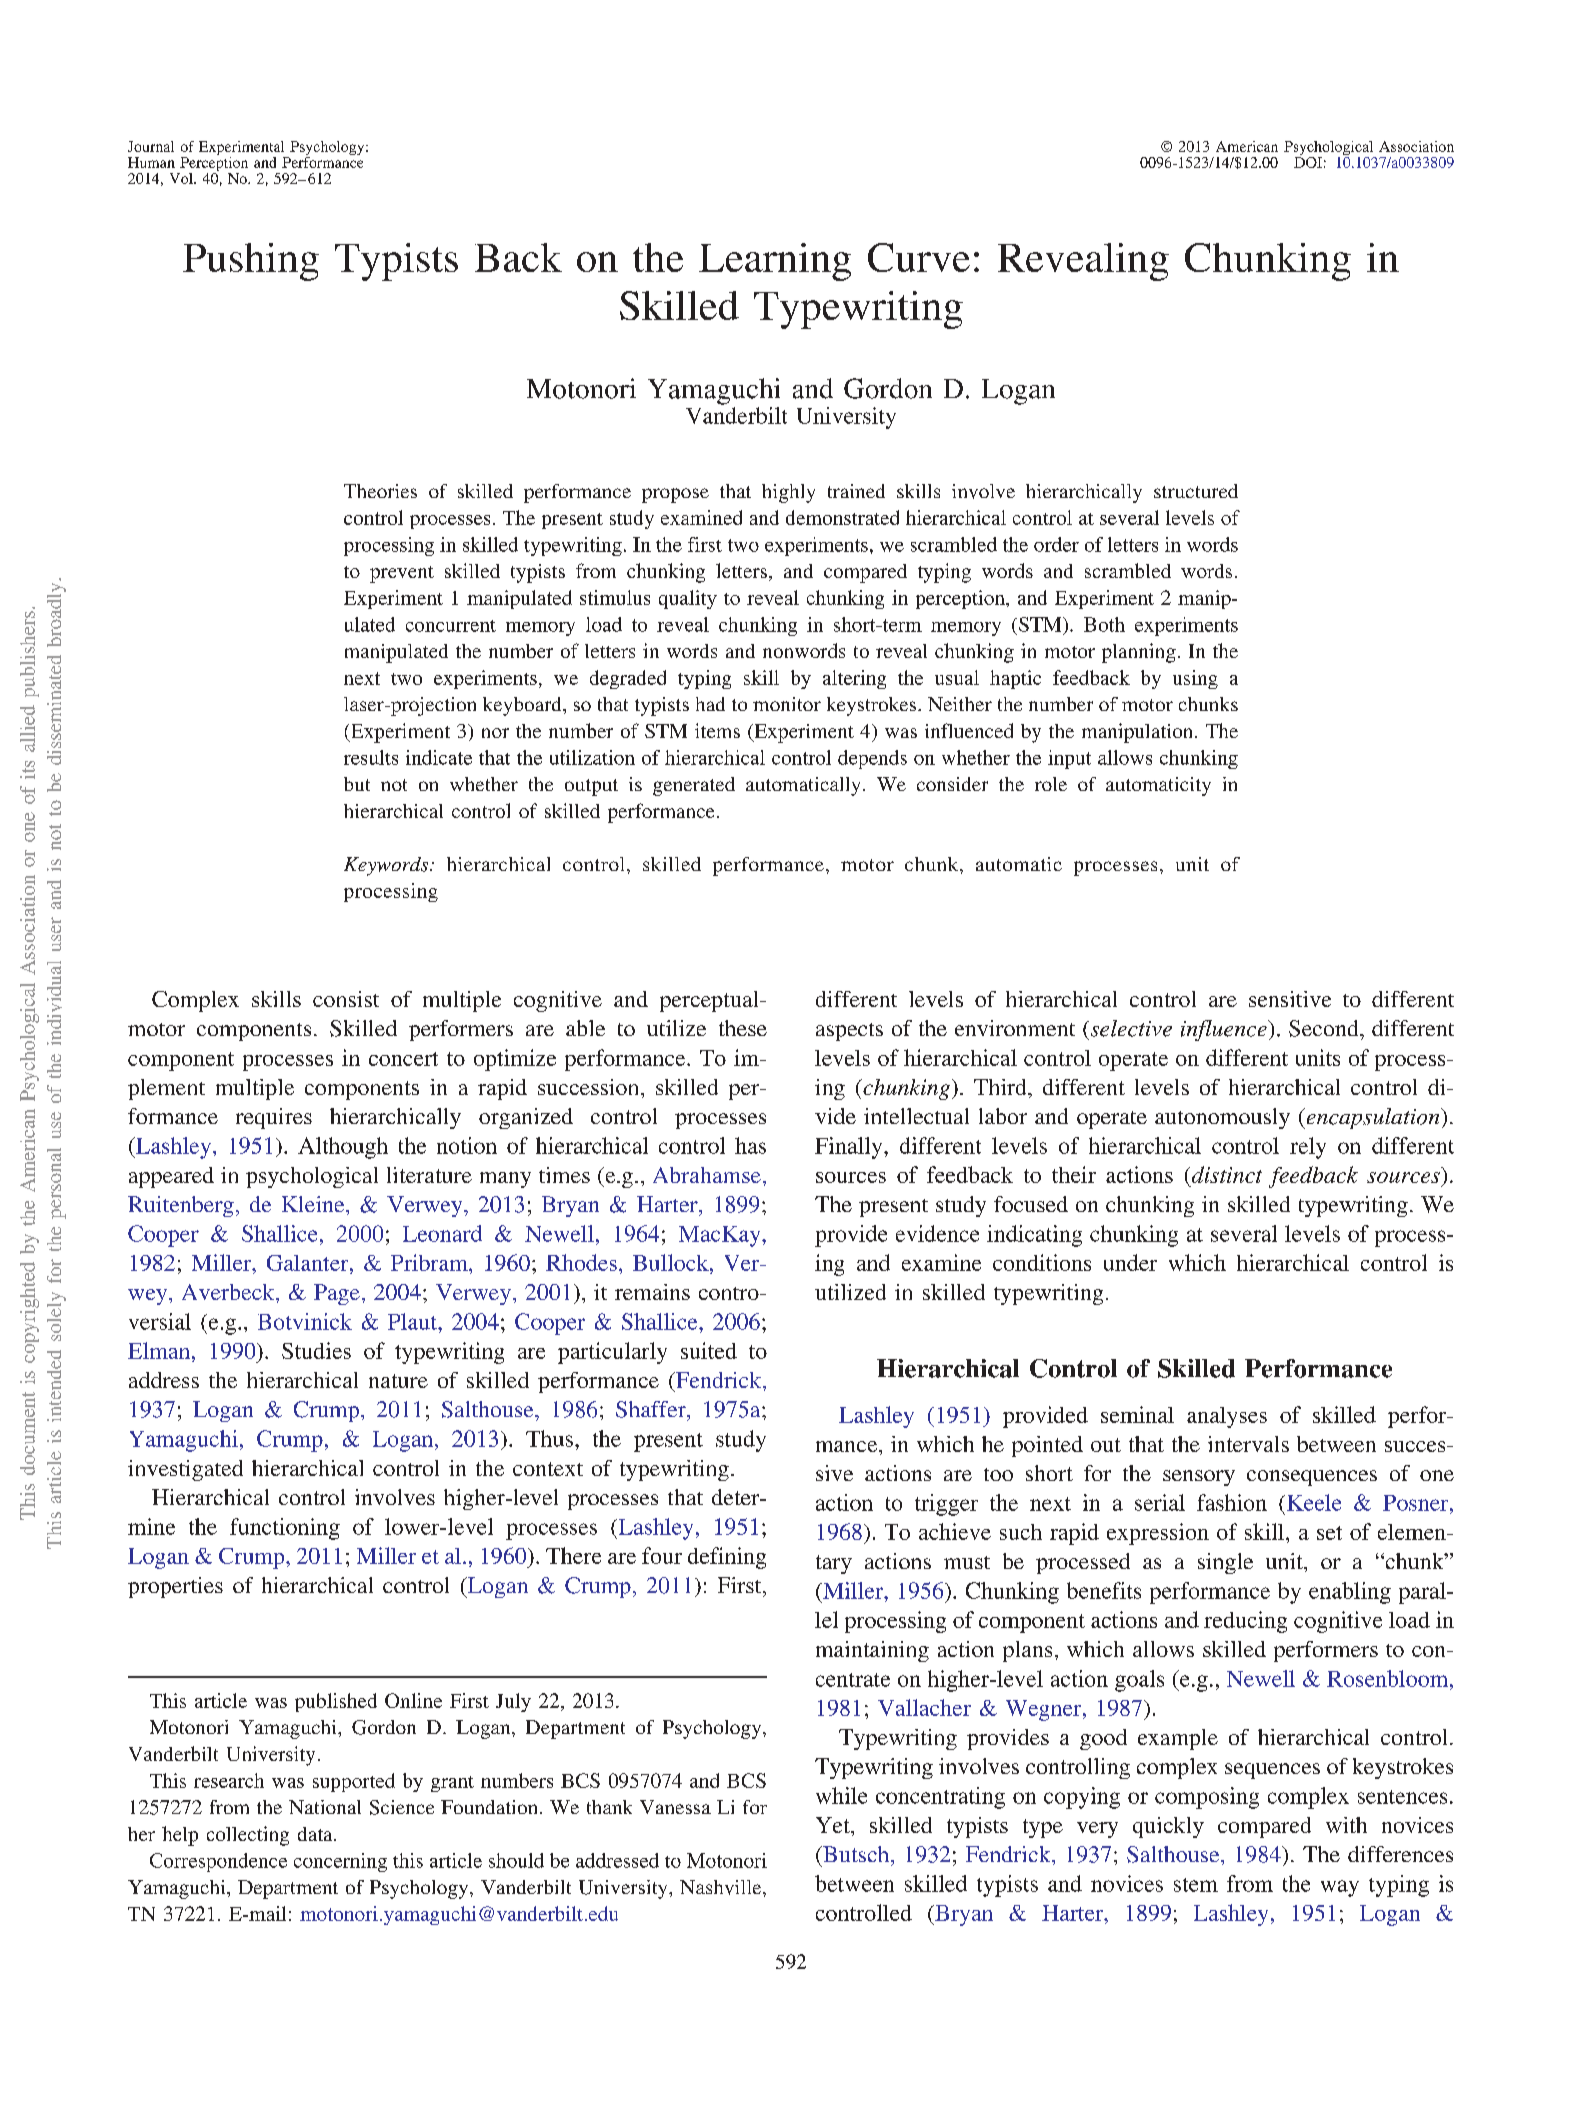 This image has width=1582, height=2110. I want to click on these, so click(743, 1028).
